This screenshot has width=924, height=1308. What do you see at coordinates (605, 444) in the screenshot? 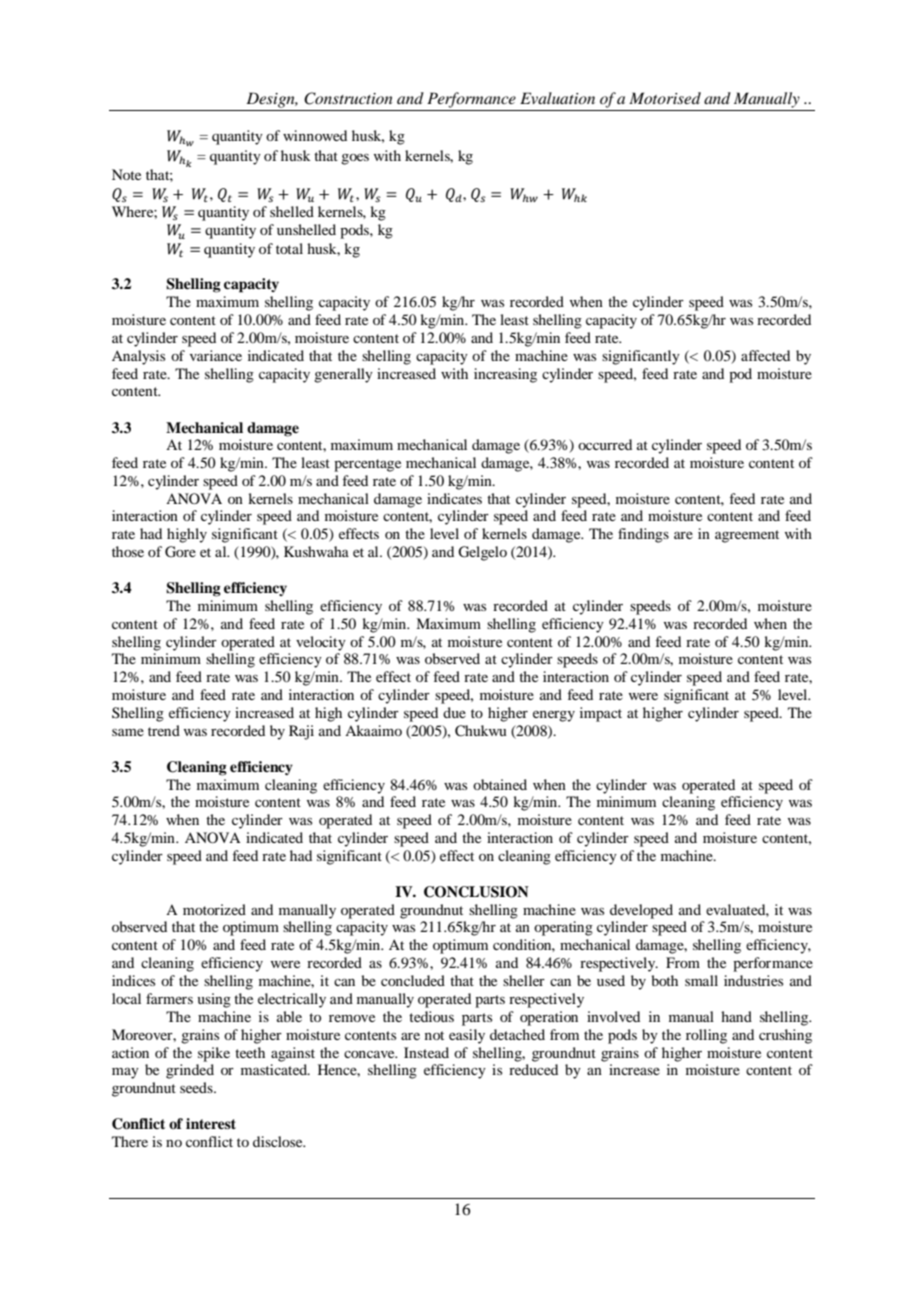
I see `occurred` at bounding box center [605, 444].
